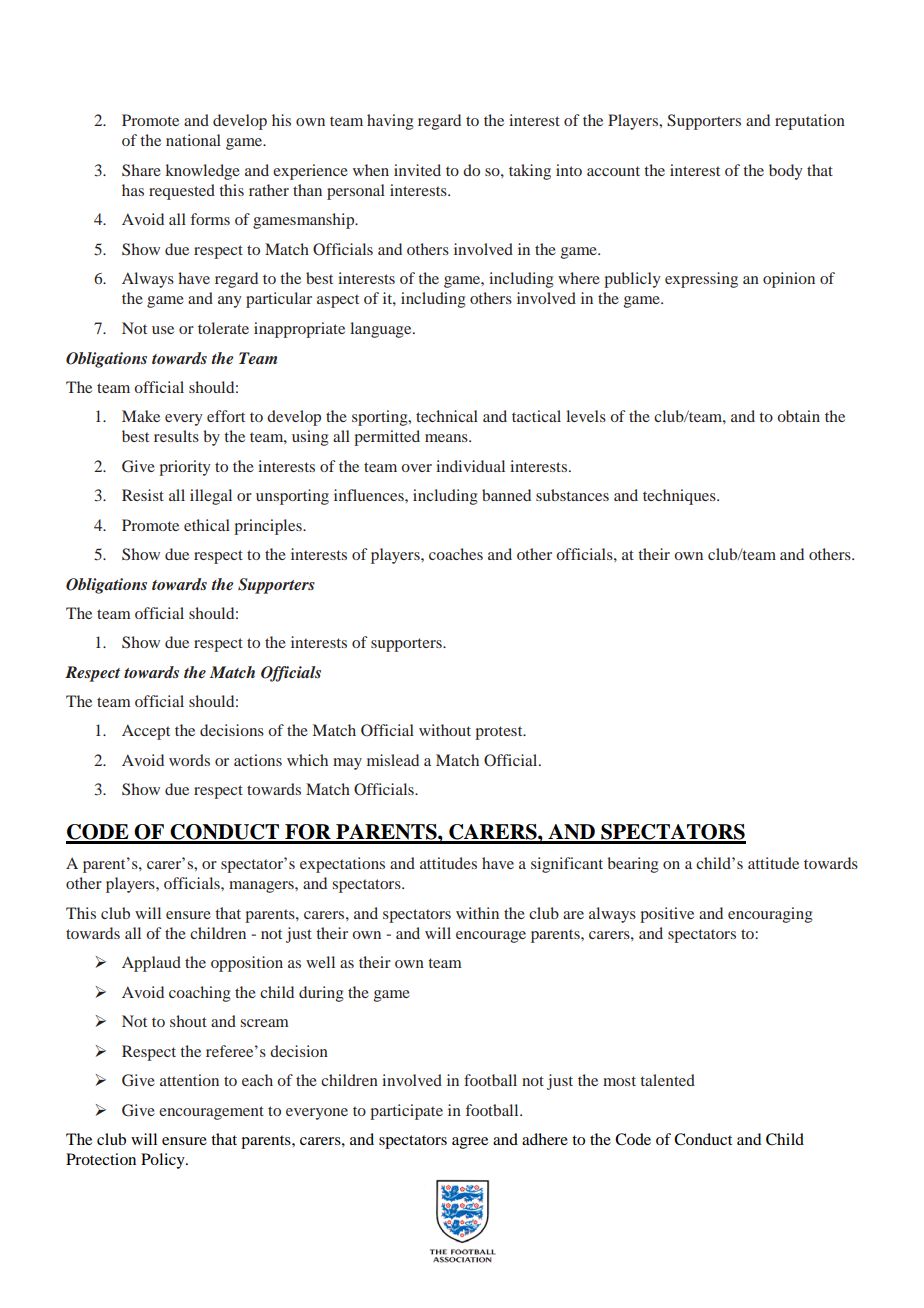 Image resolution: width=924 pixels, height=1308 pixels. Describe the element at coordinates (193, 140) in the image. I see `national` at that location.
